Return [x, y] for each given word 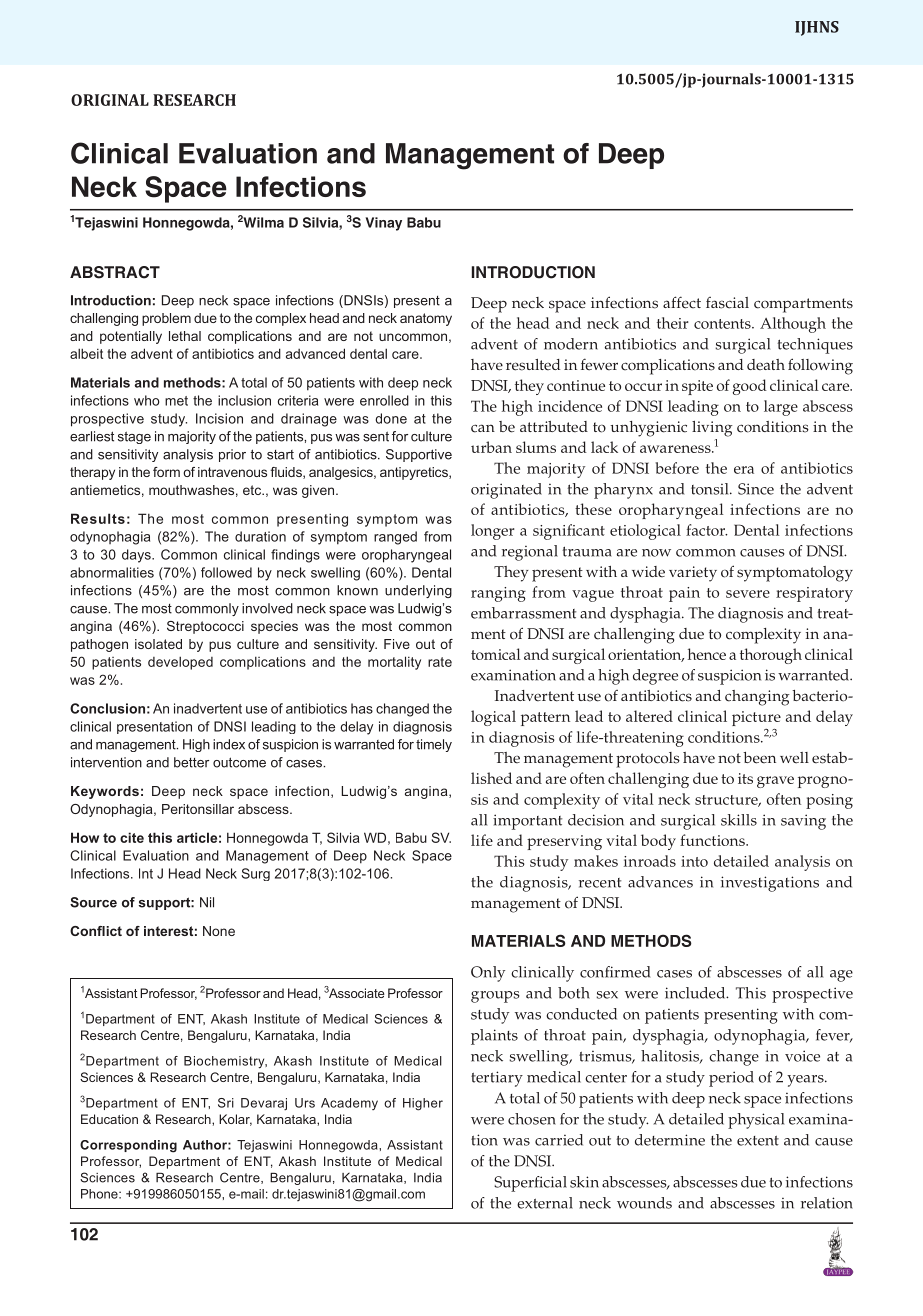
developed [180, 663]
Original [110, 100]
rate [440, 662]
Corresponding [128, 1146]
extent [758, 1141]
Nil [207, 902]
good [750, 387]
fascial [727, 303]
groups [495, 997]
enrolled [384, 400]
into [694, 861]
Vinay [384, 224]
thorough [771, 656]
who [146, 400]
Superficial [530, 1184]
